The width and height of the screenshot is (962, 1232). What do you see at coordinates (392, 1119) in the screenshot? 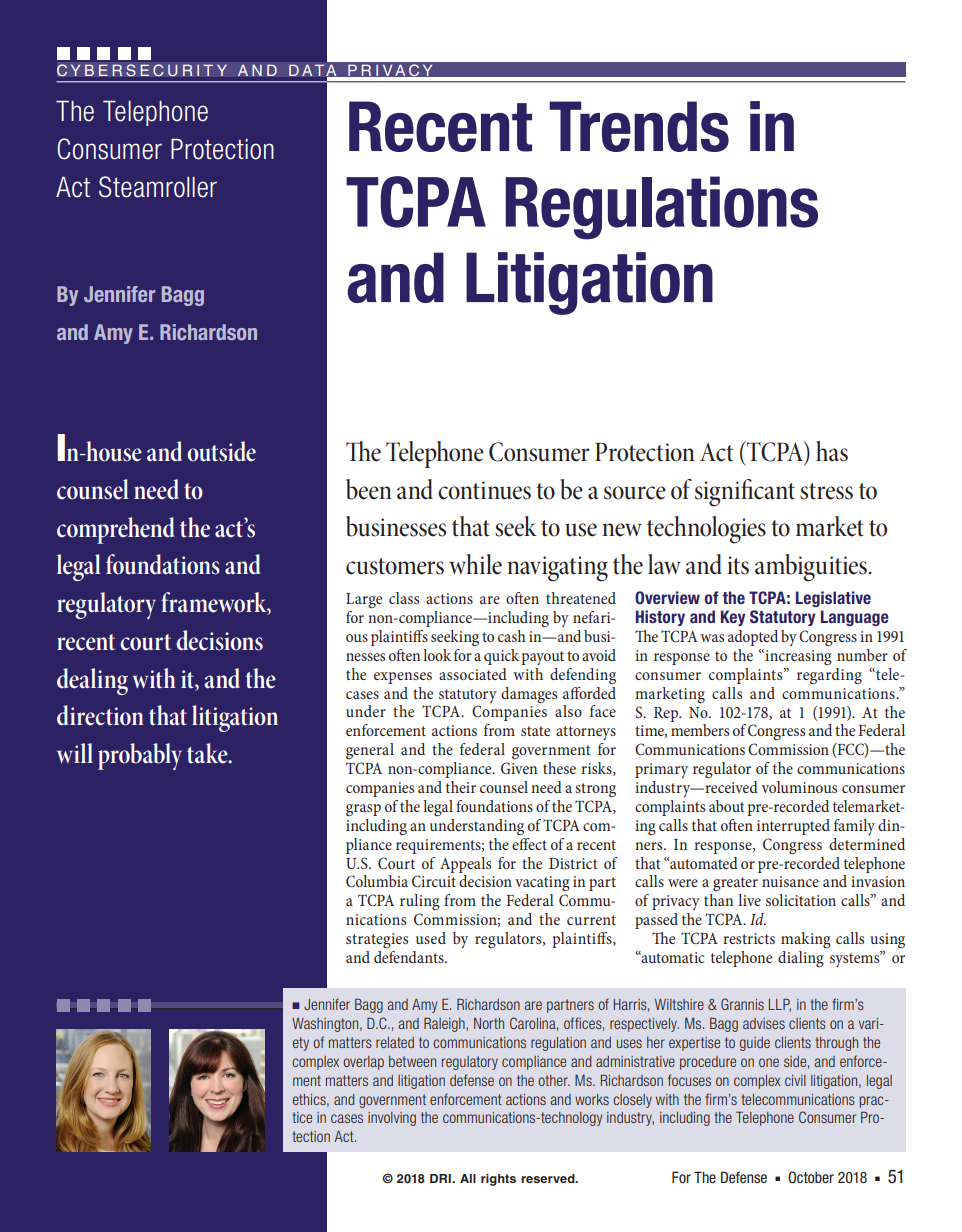
I see `involving` at bounding box center [392, 1119].
